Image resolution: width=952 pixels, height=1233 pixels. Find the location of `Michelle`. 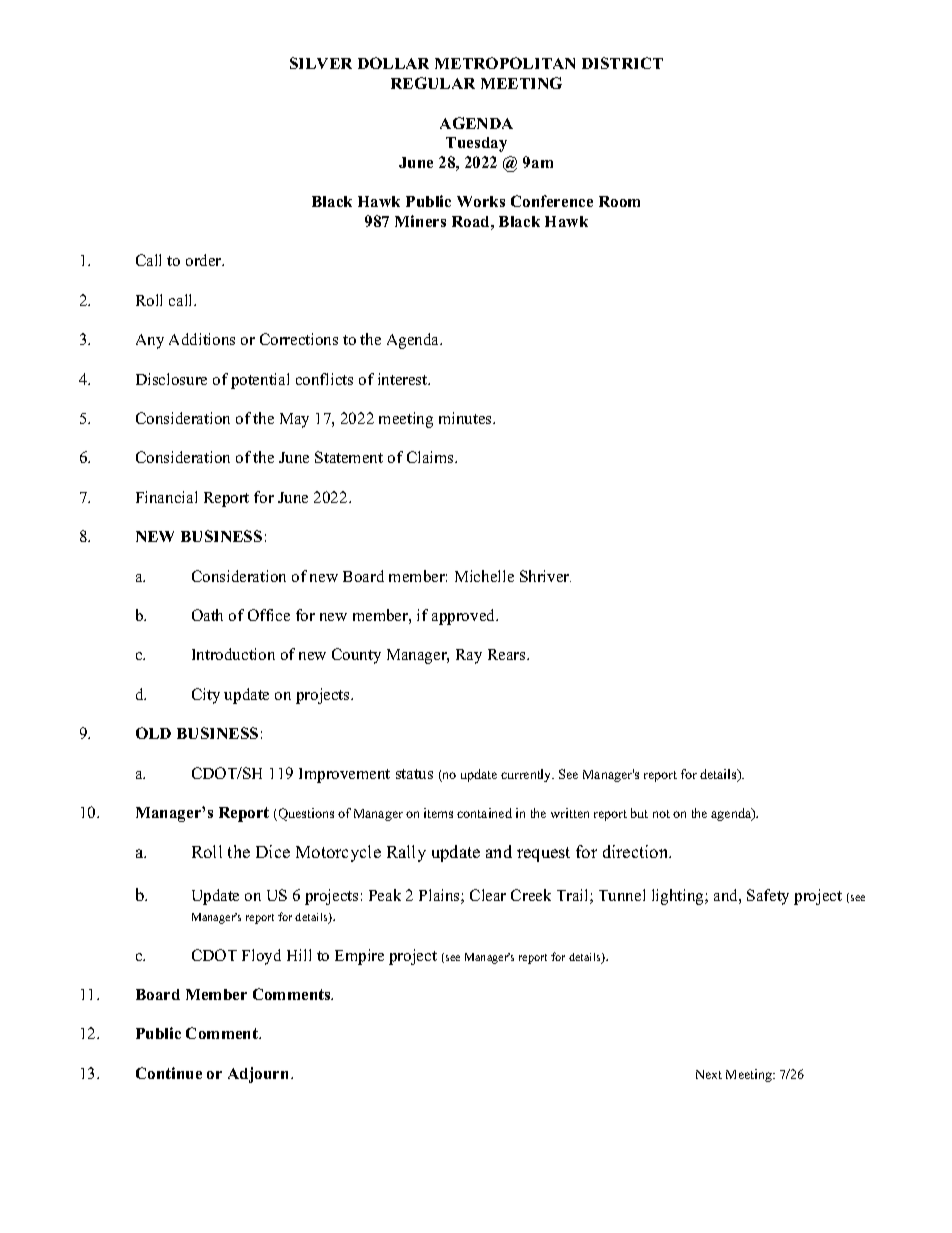

Michelle is located at coordinates (484, 576).
